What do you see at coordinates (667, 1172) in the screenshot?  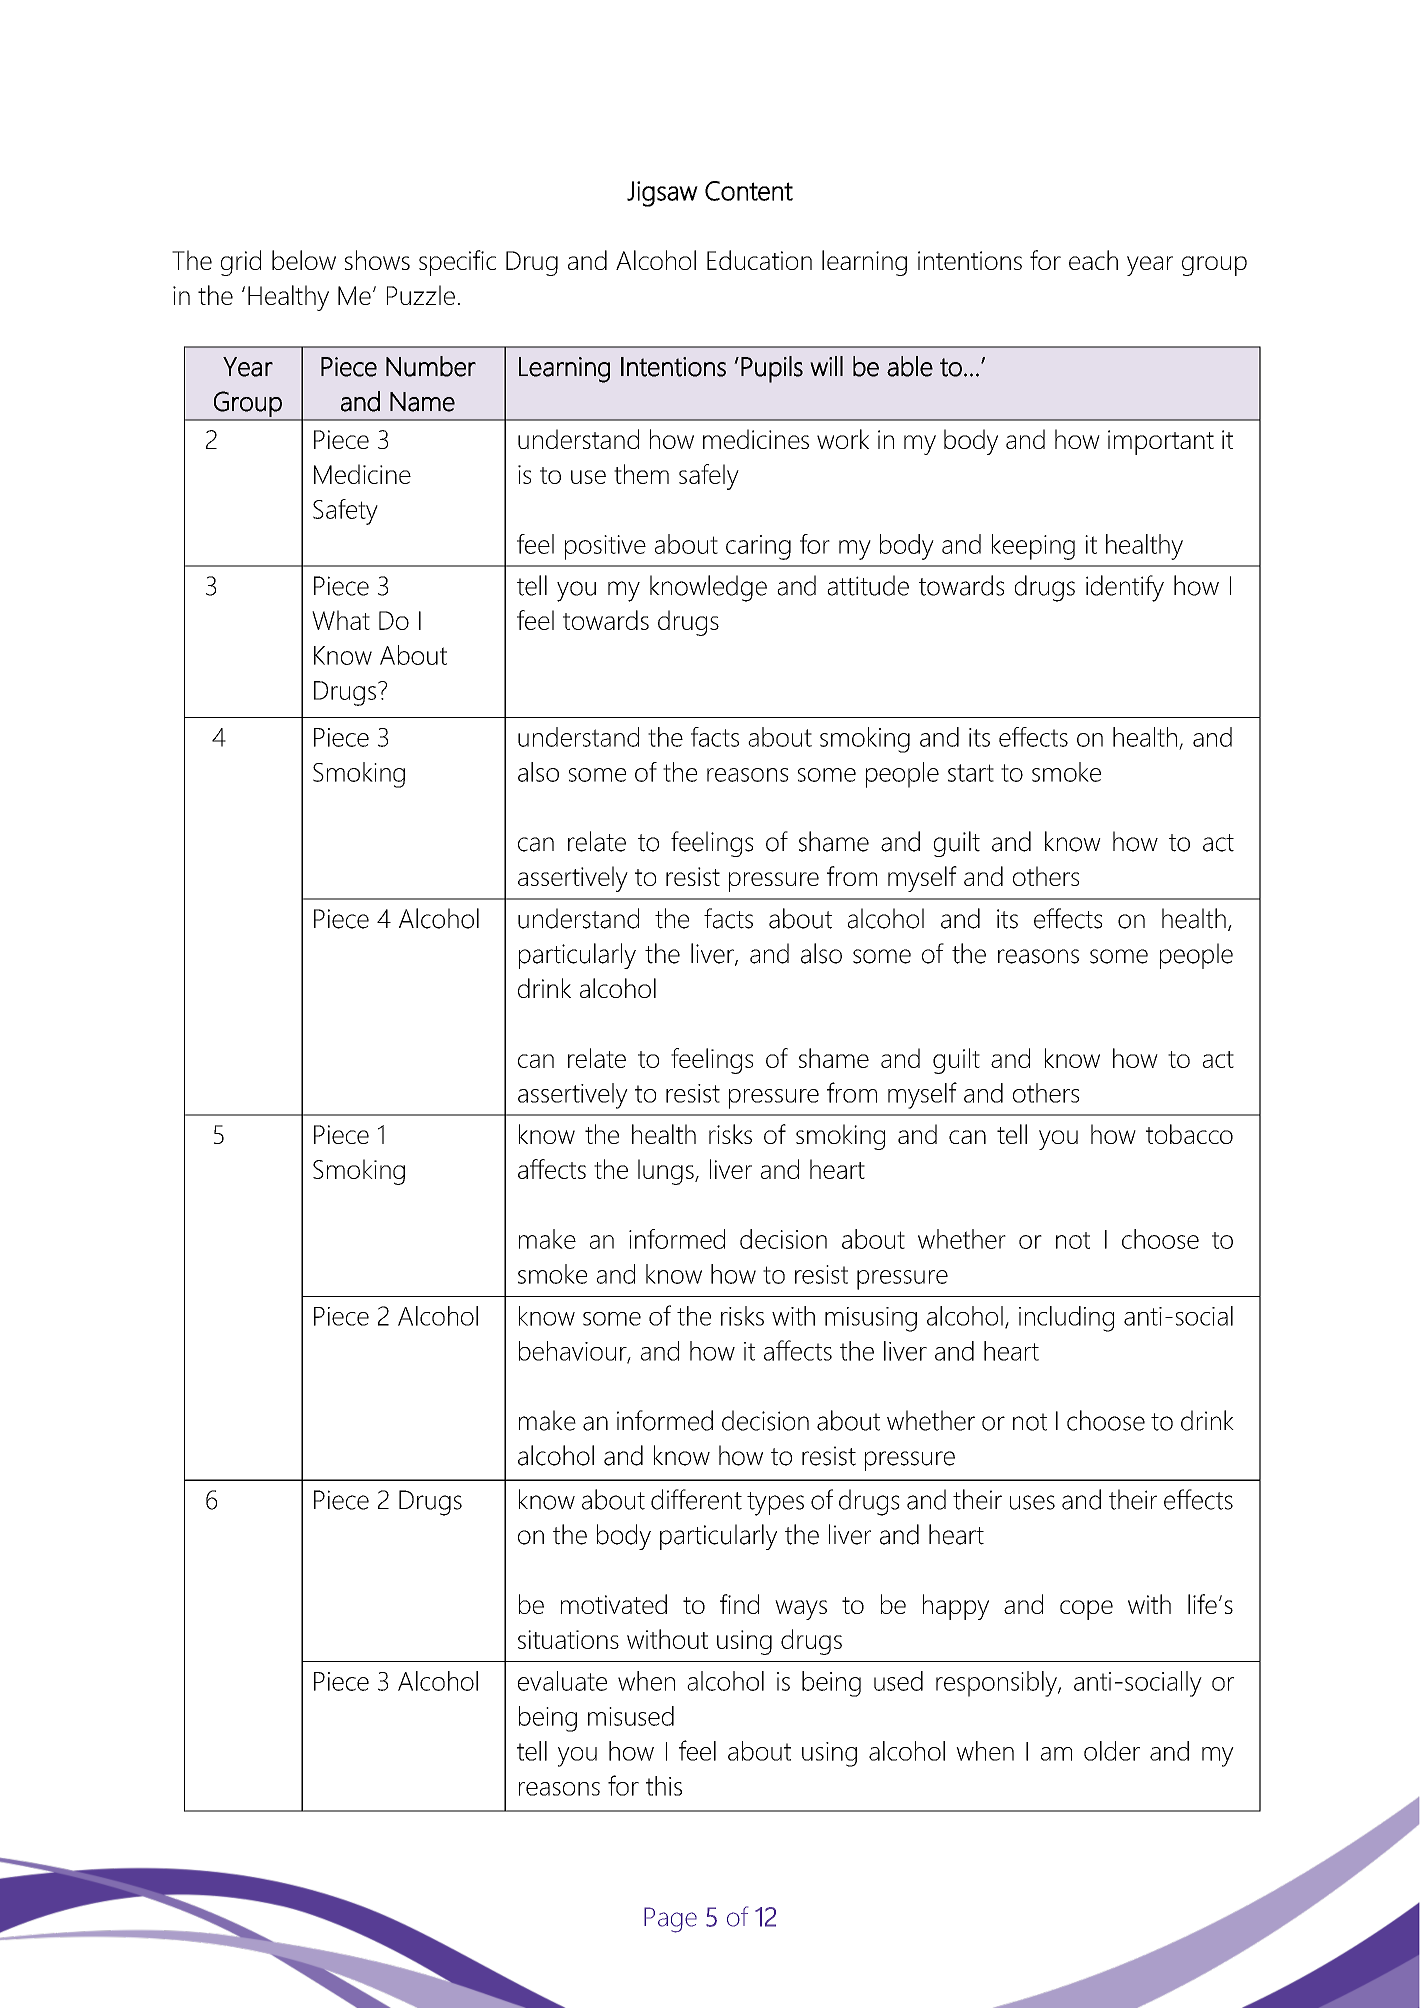 I see `lungs` at bounding box center [667, 1172].
